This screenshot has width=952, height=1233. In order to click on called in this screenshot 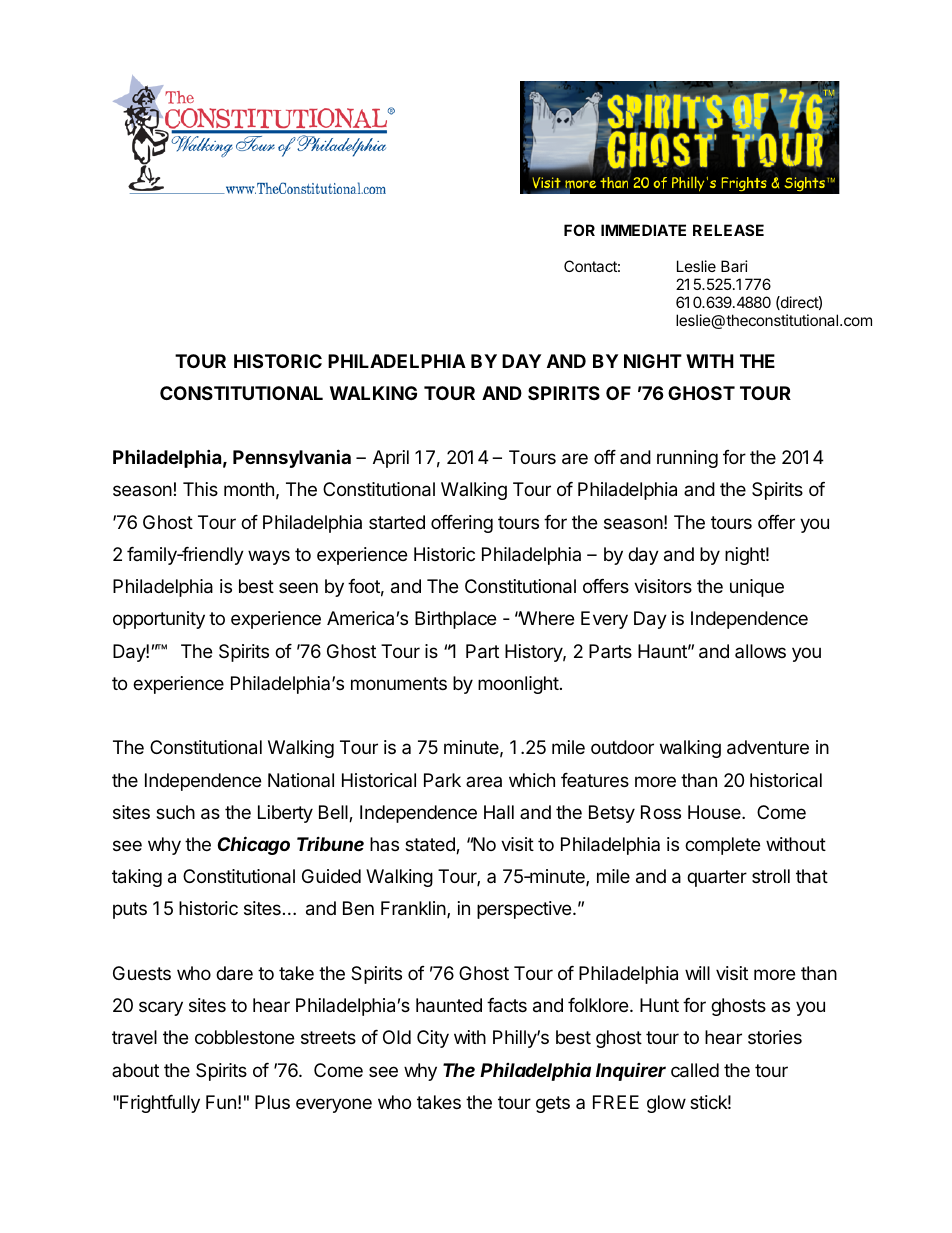, I will do `click(695, 1070)`.
